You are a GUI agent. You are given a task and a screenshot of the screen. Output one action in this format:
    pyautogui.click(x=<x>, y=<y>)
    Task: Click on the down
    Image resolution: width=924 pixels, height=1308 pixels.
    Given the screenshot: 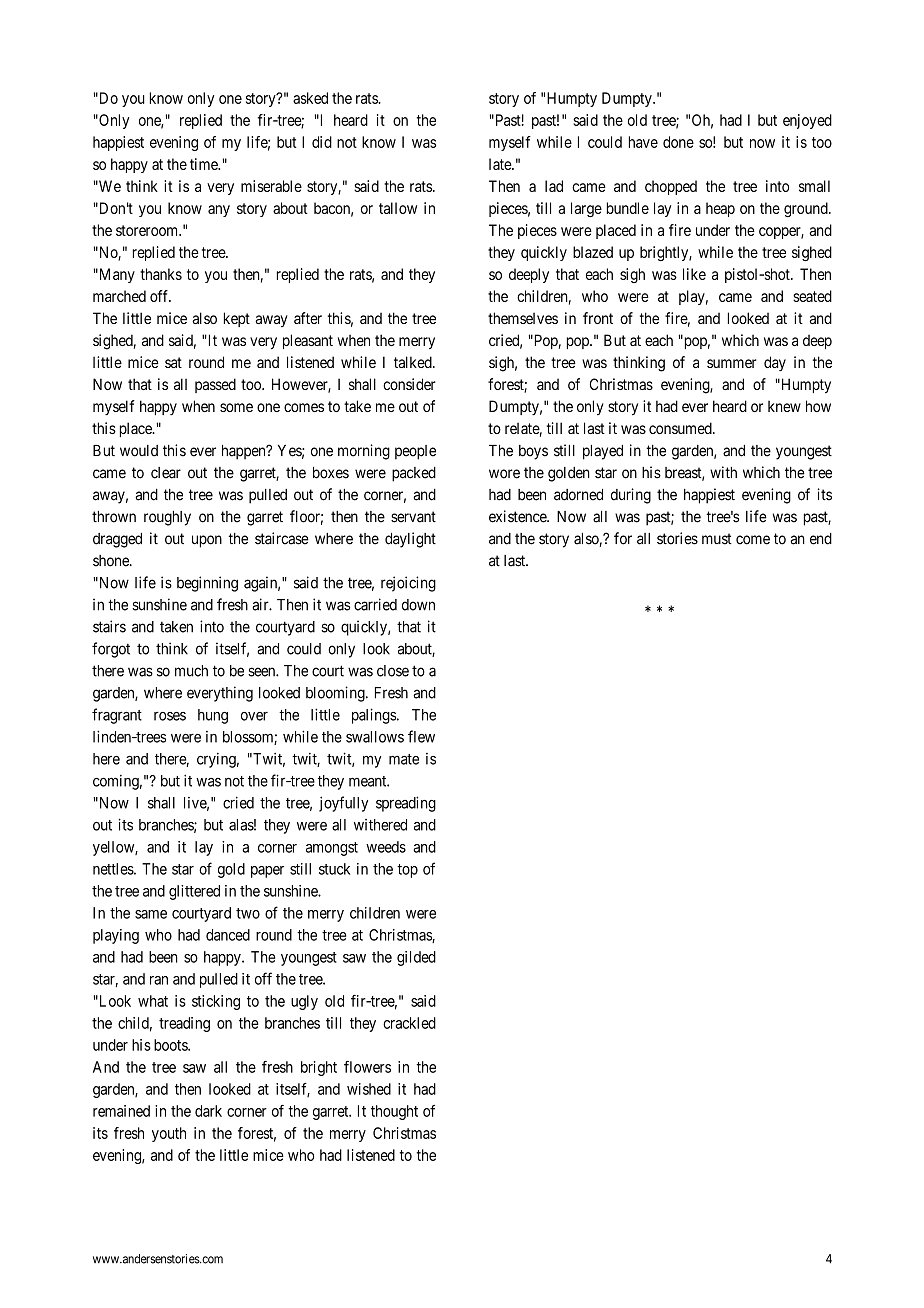 What is the action you would take?
    pyautogui.click(x=418, y=605)
